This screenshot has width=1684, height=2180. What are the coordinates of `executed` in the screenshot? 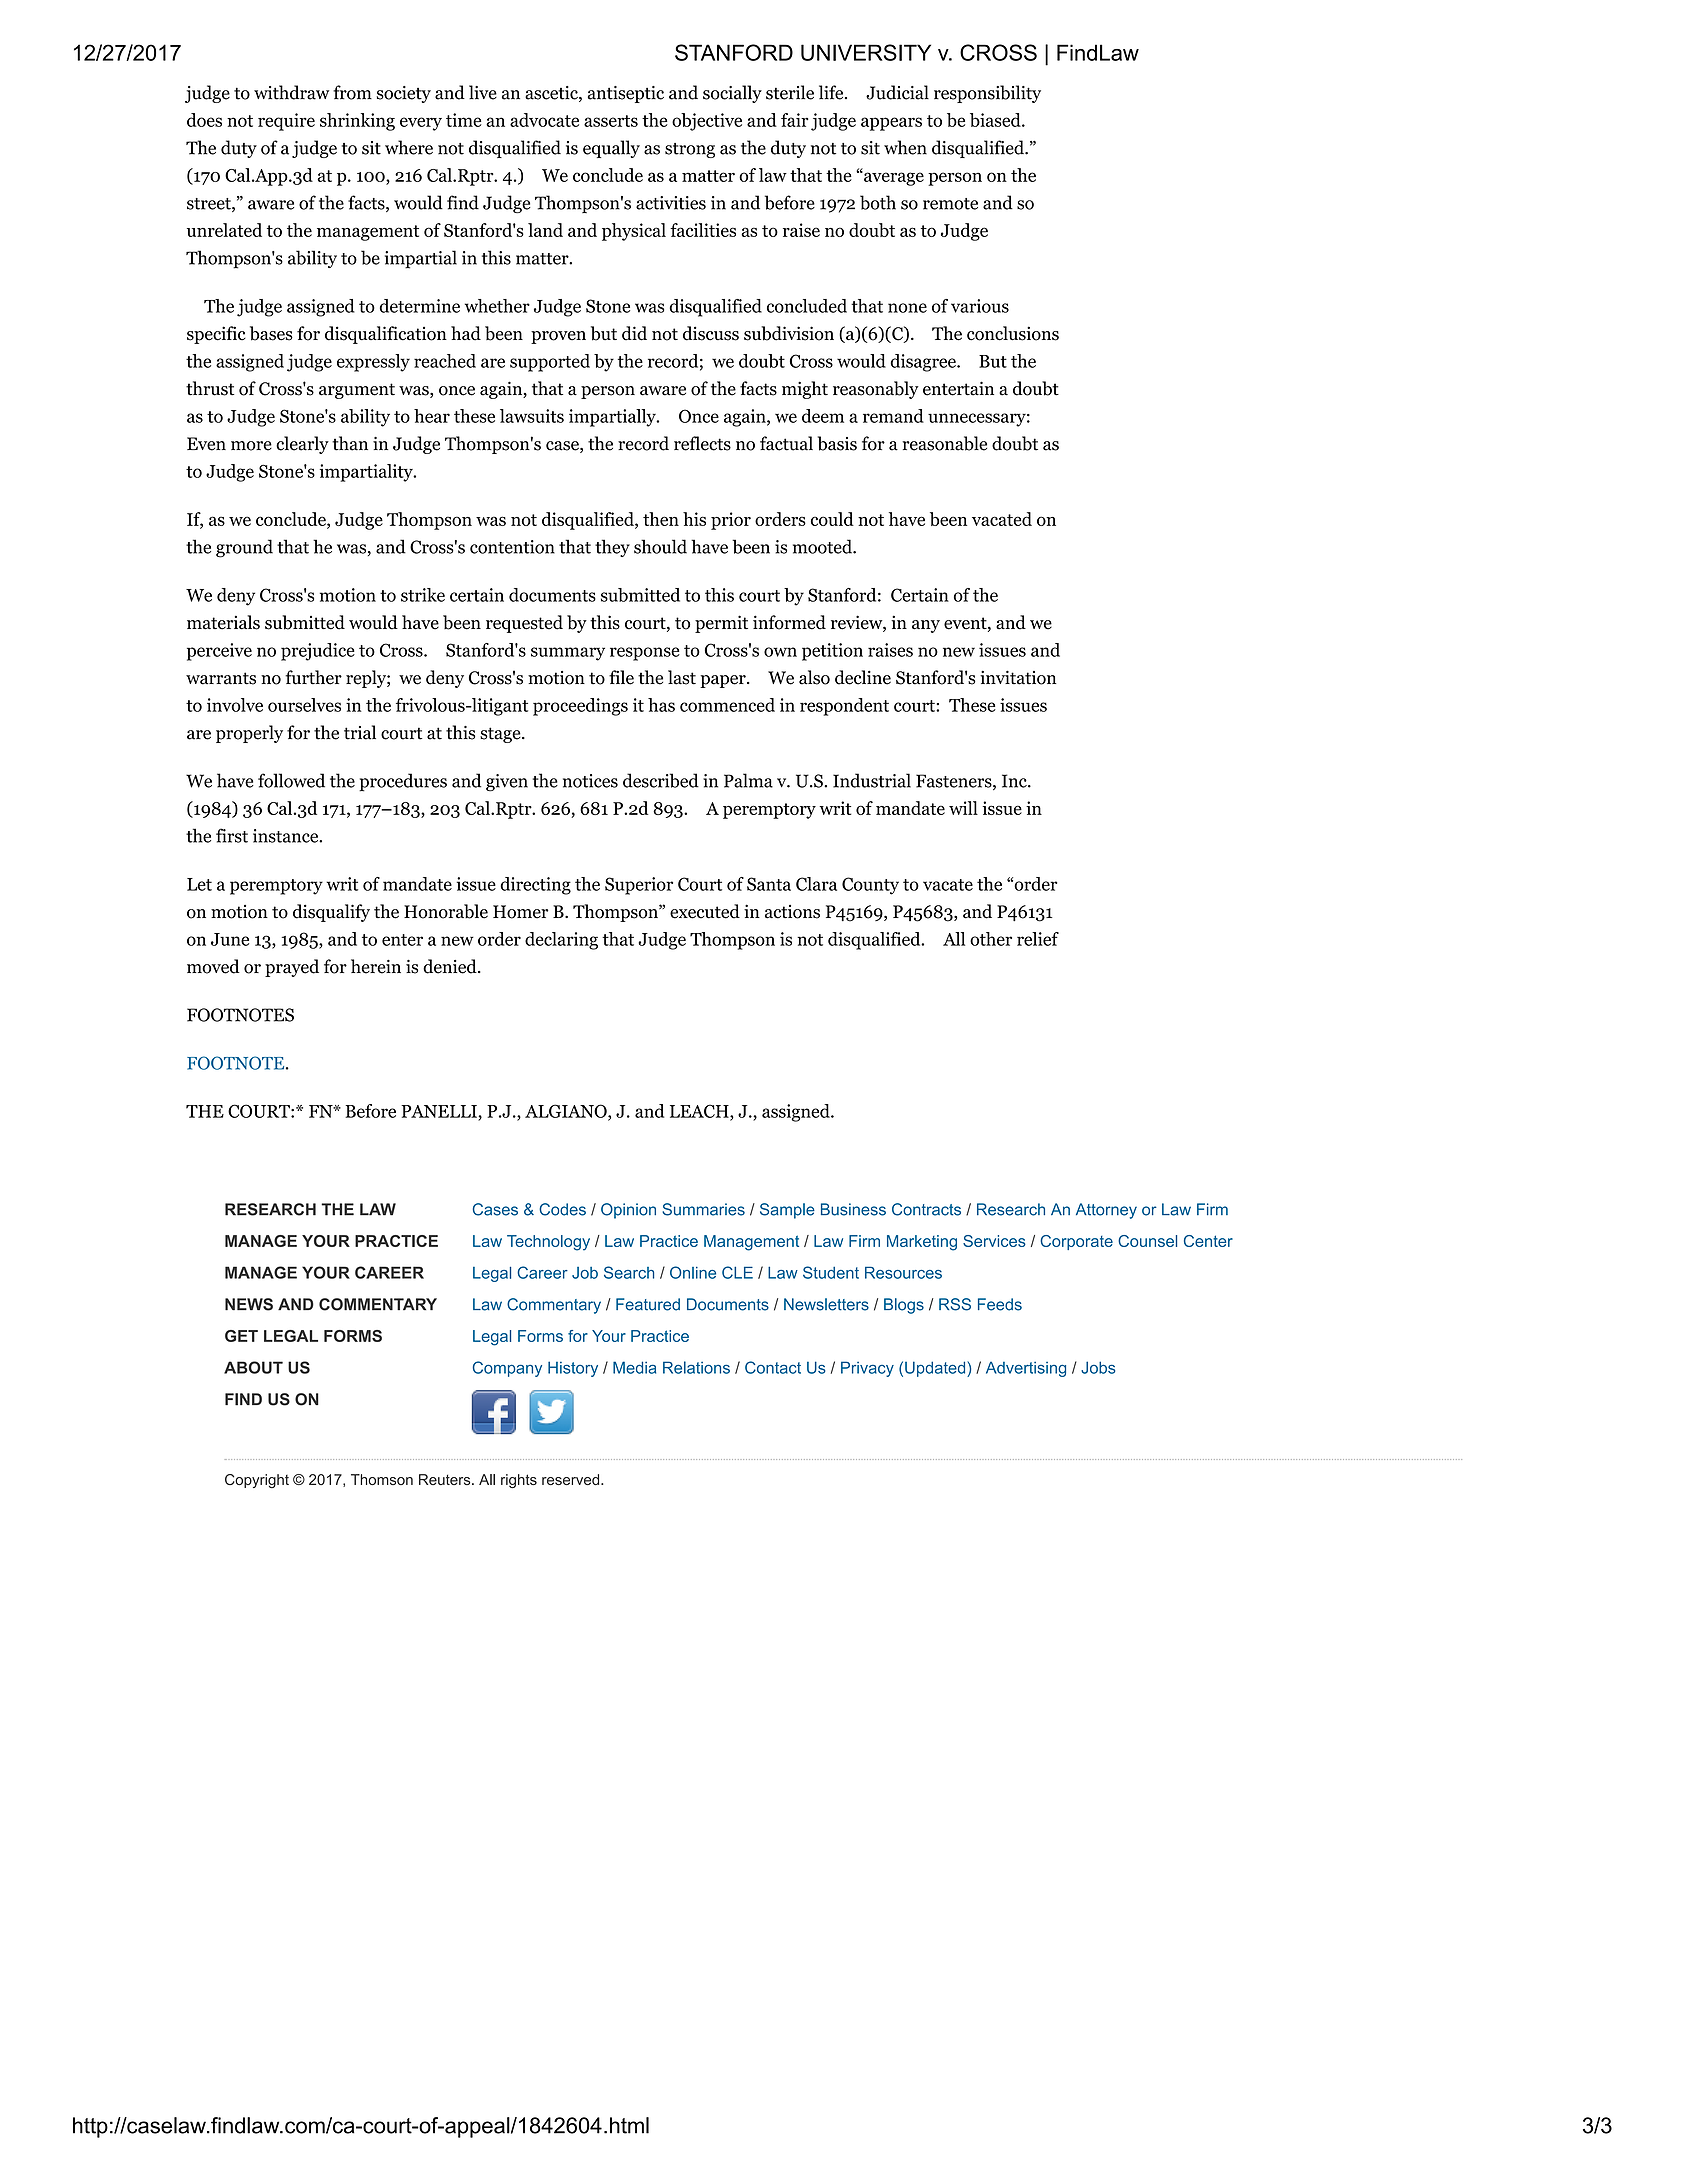 It's located at (705, 911).
